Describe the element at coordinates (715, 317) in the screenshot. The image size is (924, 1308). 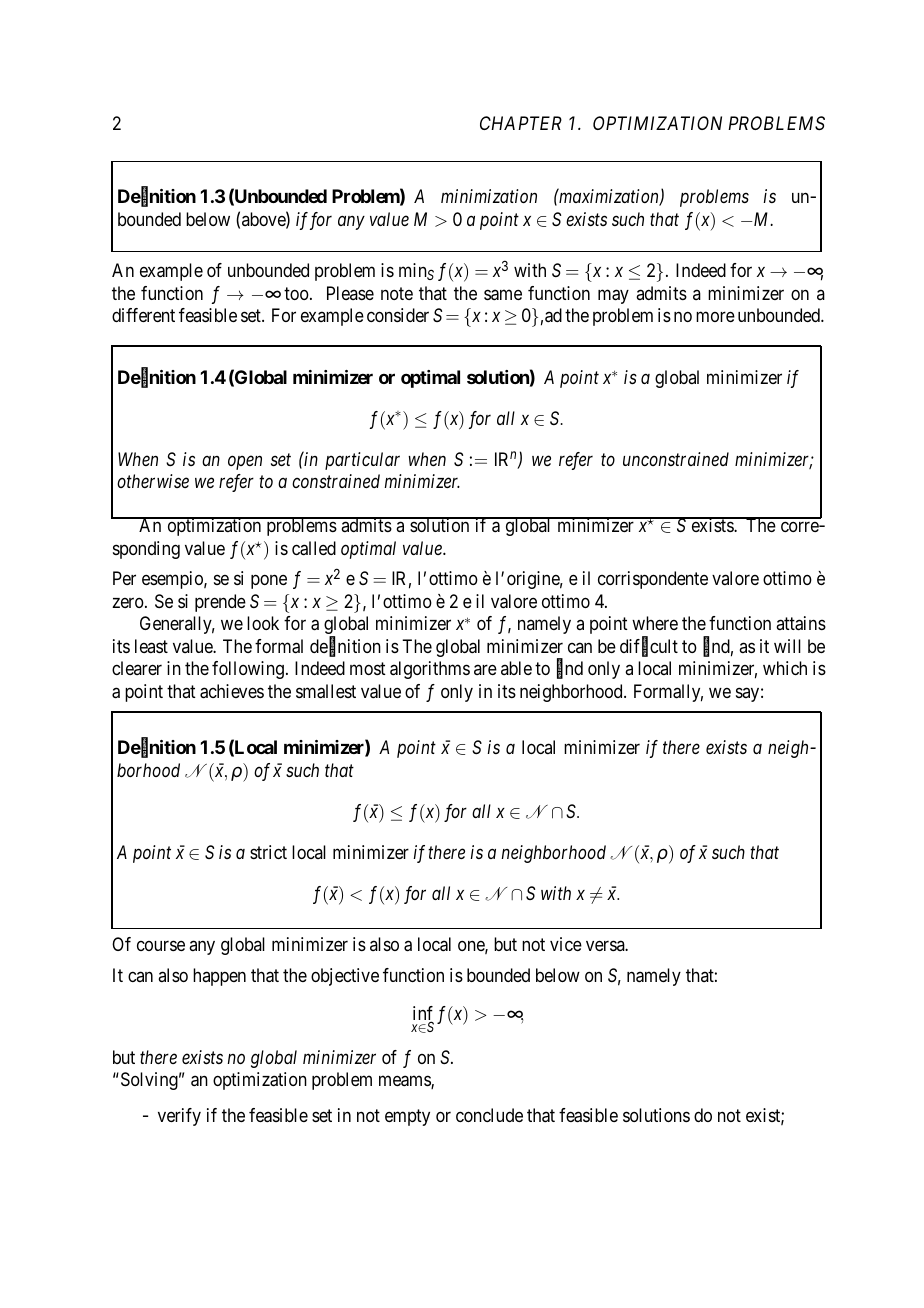
I see `more` at that location.
